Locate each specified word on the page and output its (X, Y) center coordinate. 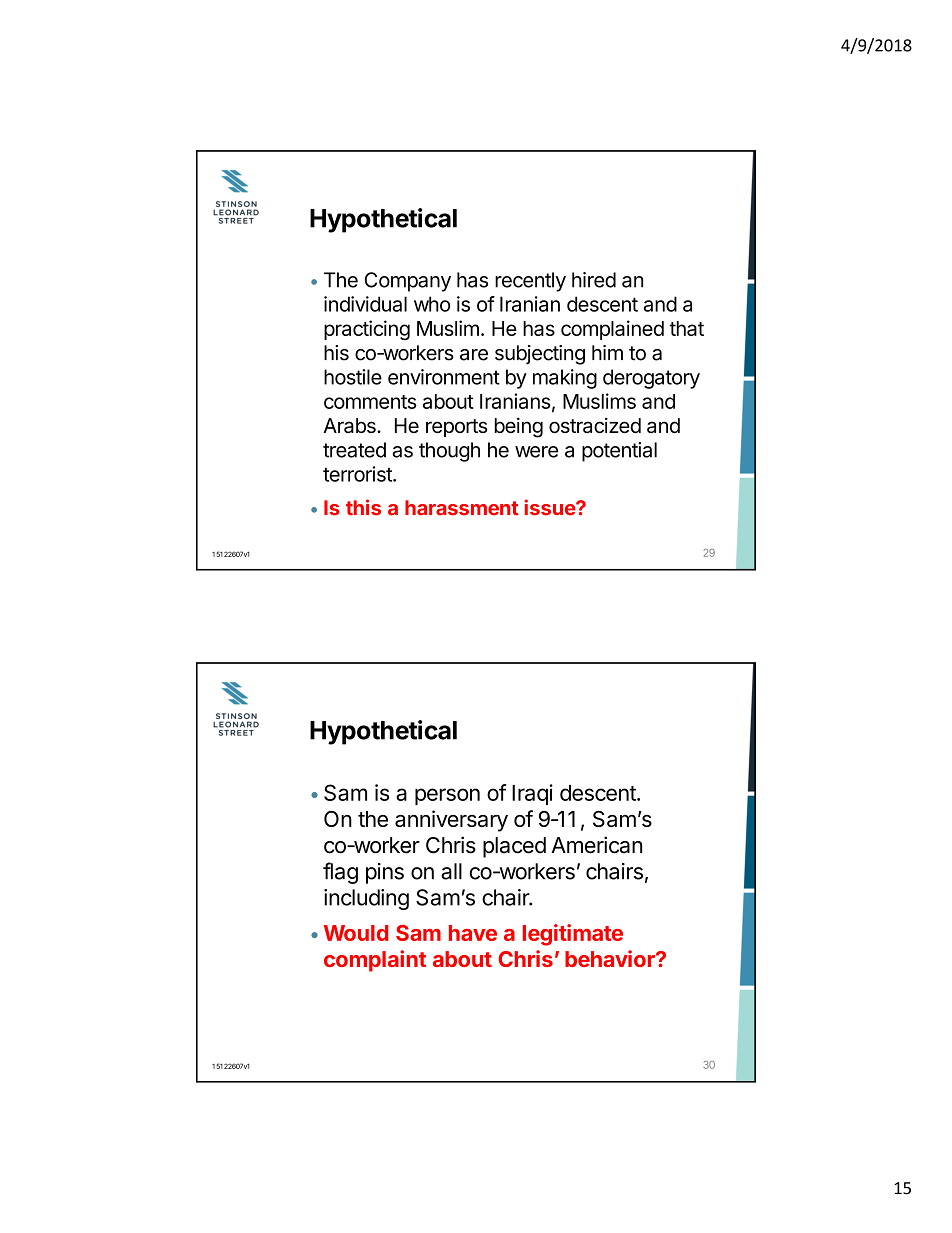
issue (551, 507)
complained (612, 330)
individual (365, 304)
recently (530, 282)
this (363, 507)
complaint (375, 961)
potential (619, 452)
